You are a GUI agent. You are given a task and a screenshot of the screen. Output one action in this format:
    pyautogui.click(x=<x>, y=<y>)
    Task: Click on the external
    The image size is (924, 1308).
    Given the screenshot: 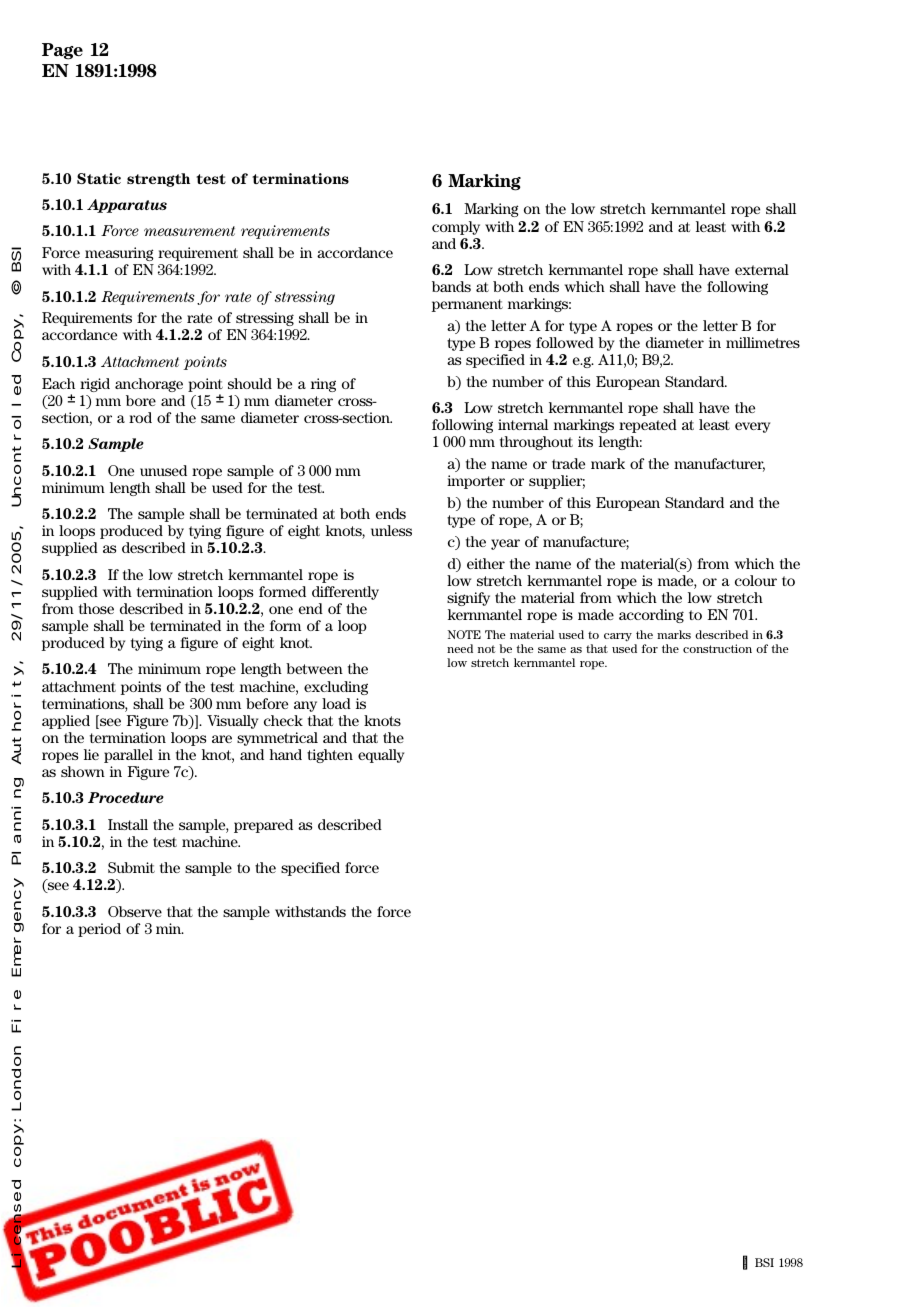 What is the action you would take?
    pyautogui.click(x=762, y=269)
